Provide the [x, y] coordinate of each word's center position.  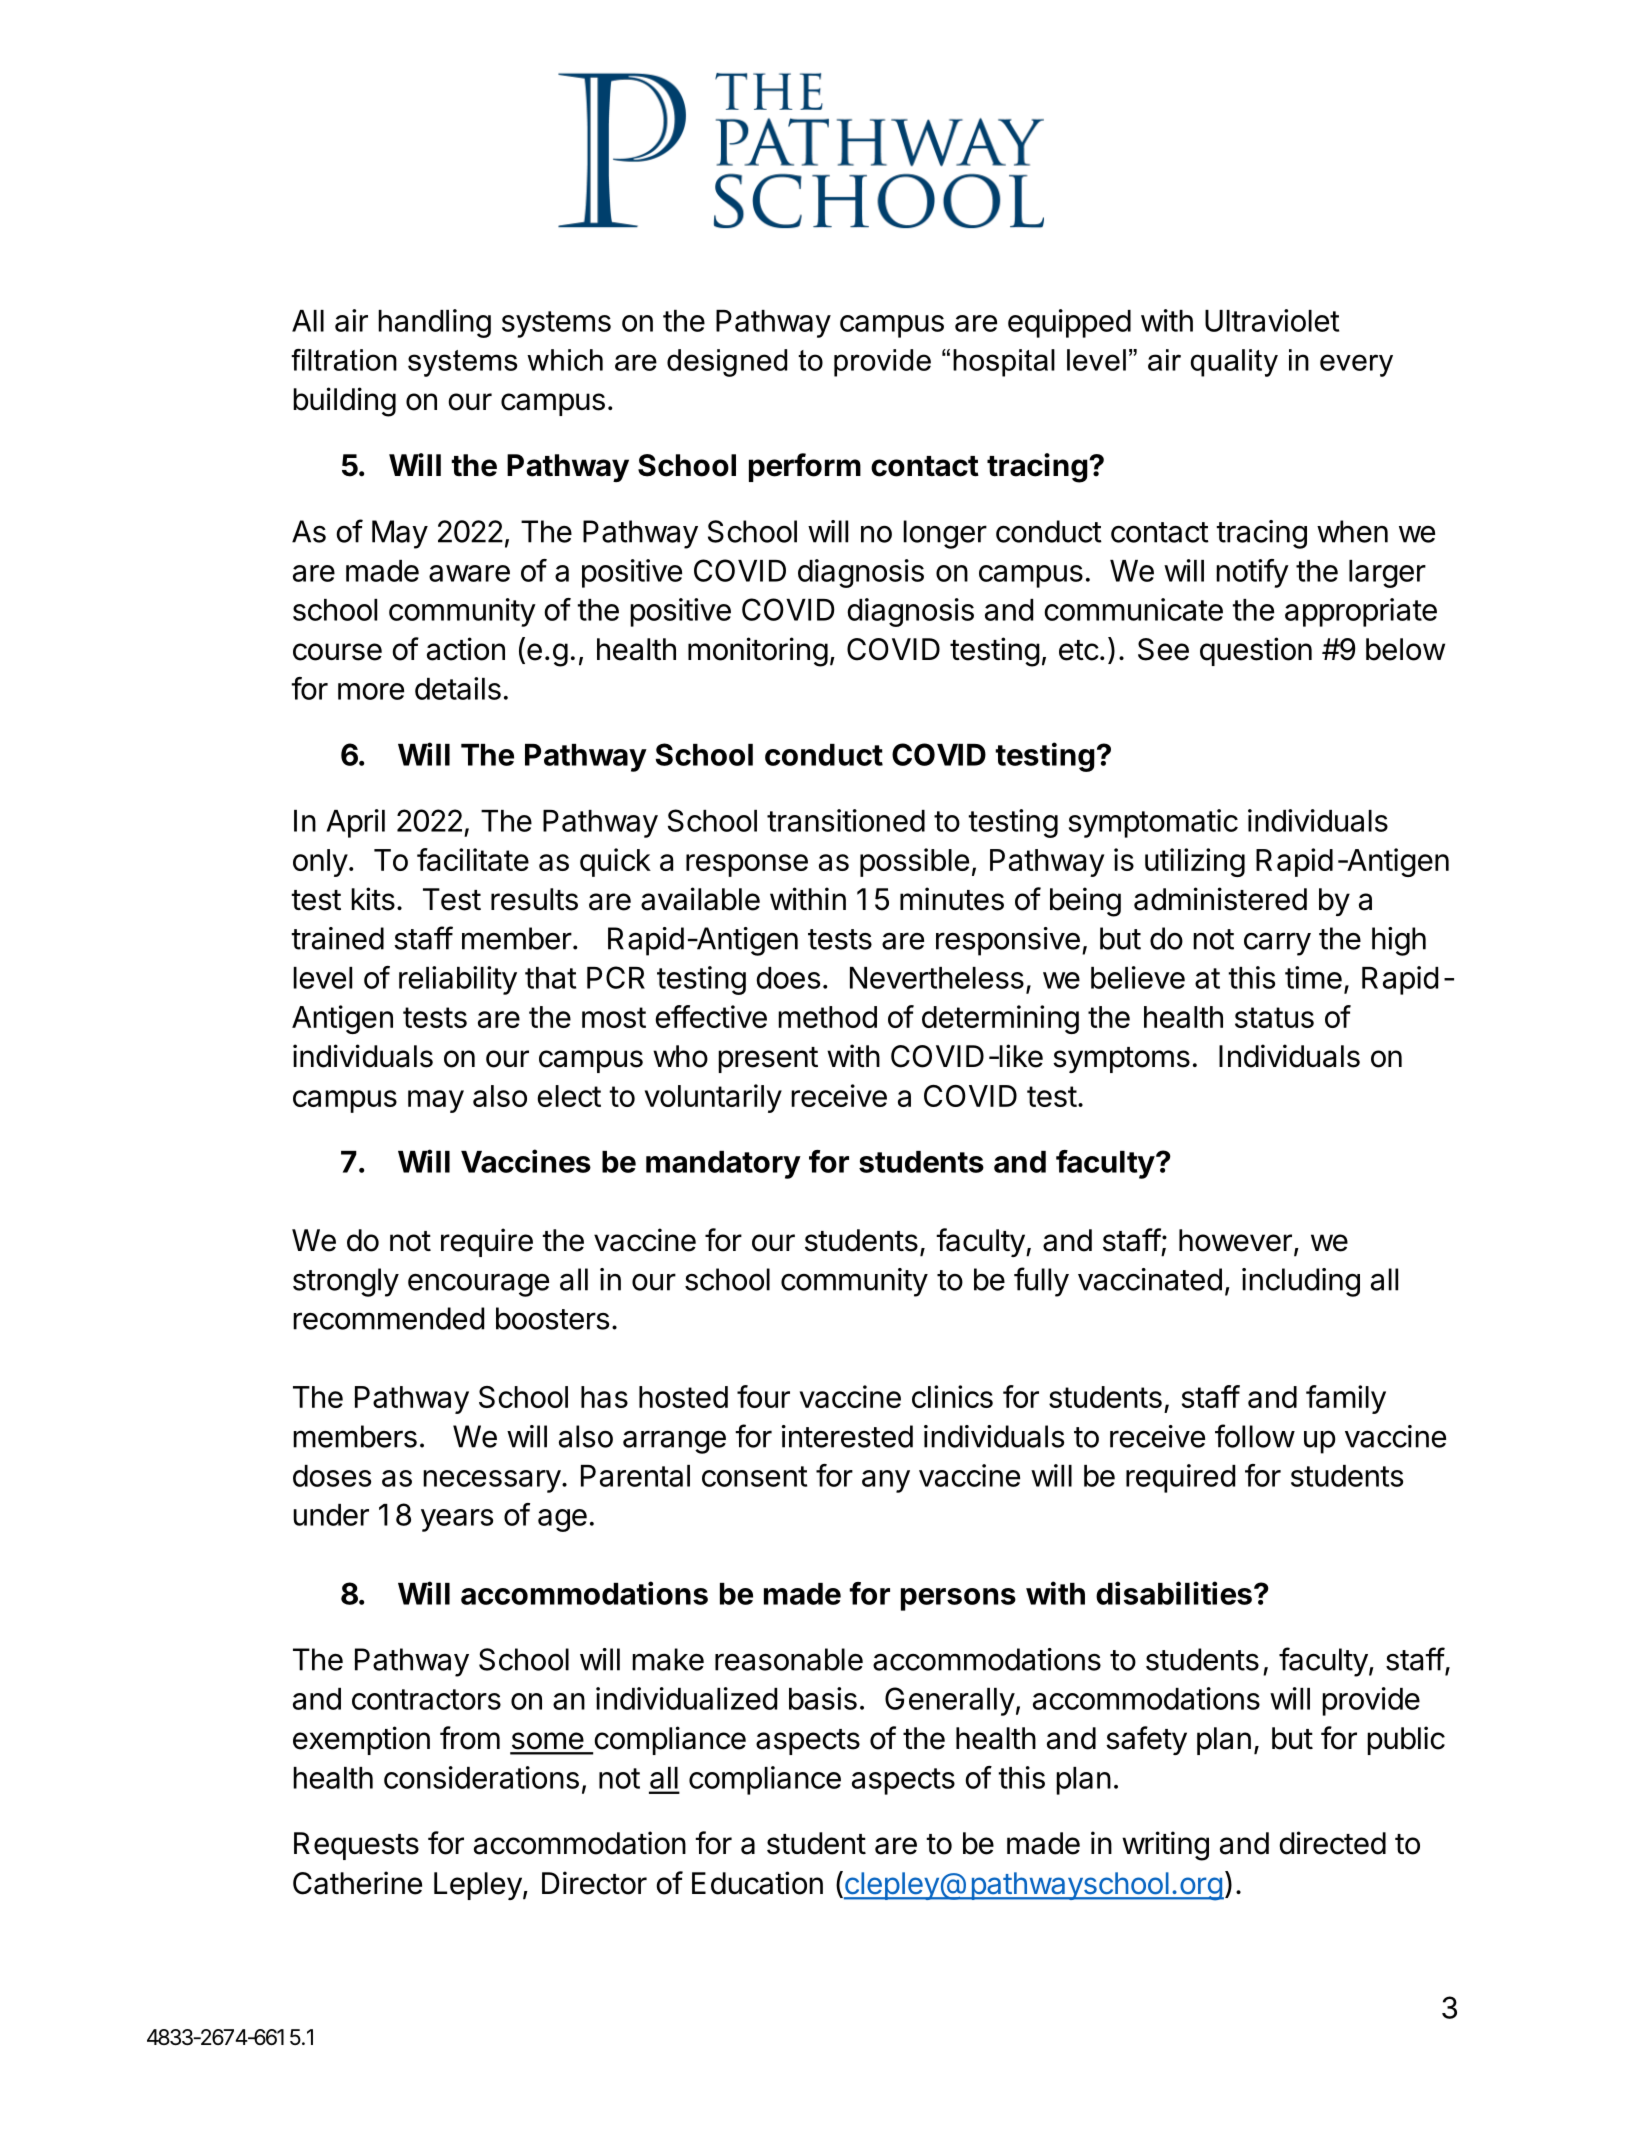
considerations [481, 1777]
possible [914, 862]
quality [1234, 363]
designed [727, 363]
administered [1220, 899]
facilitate [473, 859]
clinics [952, 1396]
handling [434, 323]
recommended [388, 1318]
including [1301, 1282]
